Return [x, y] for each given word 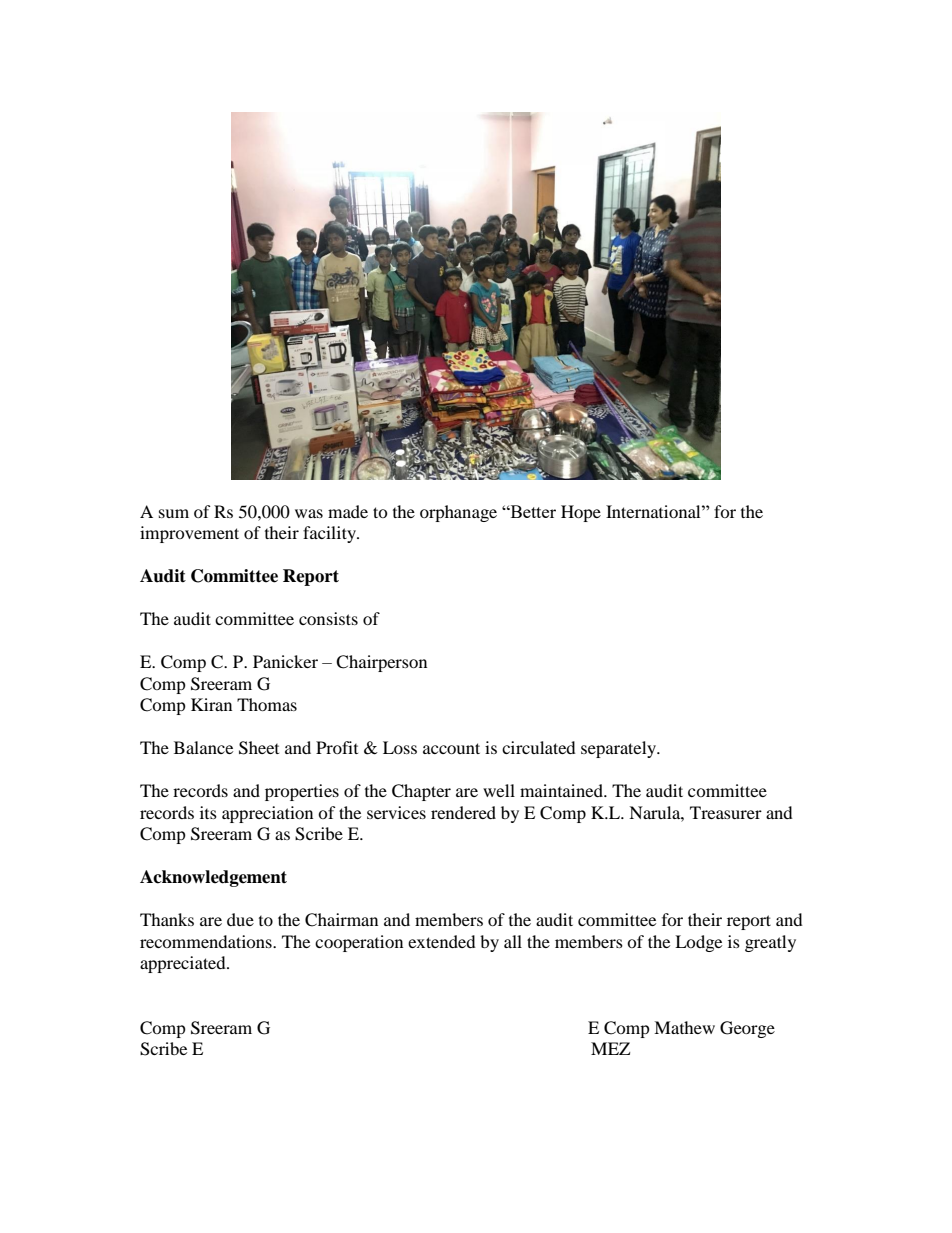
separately [620, 749]
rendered [463, 812]
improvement [189, 534]
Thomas [267, 704]
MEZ [610, 1048]
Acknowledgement [213, 878]
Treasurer [726, 812]
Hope [581, 513]
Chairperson [381, 663]
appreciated [184, 964]
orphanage [458, 513]
